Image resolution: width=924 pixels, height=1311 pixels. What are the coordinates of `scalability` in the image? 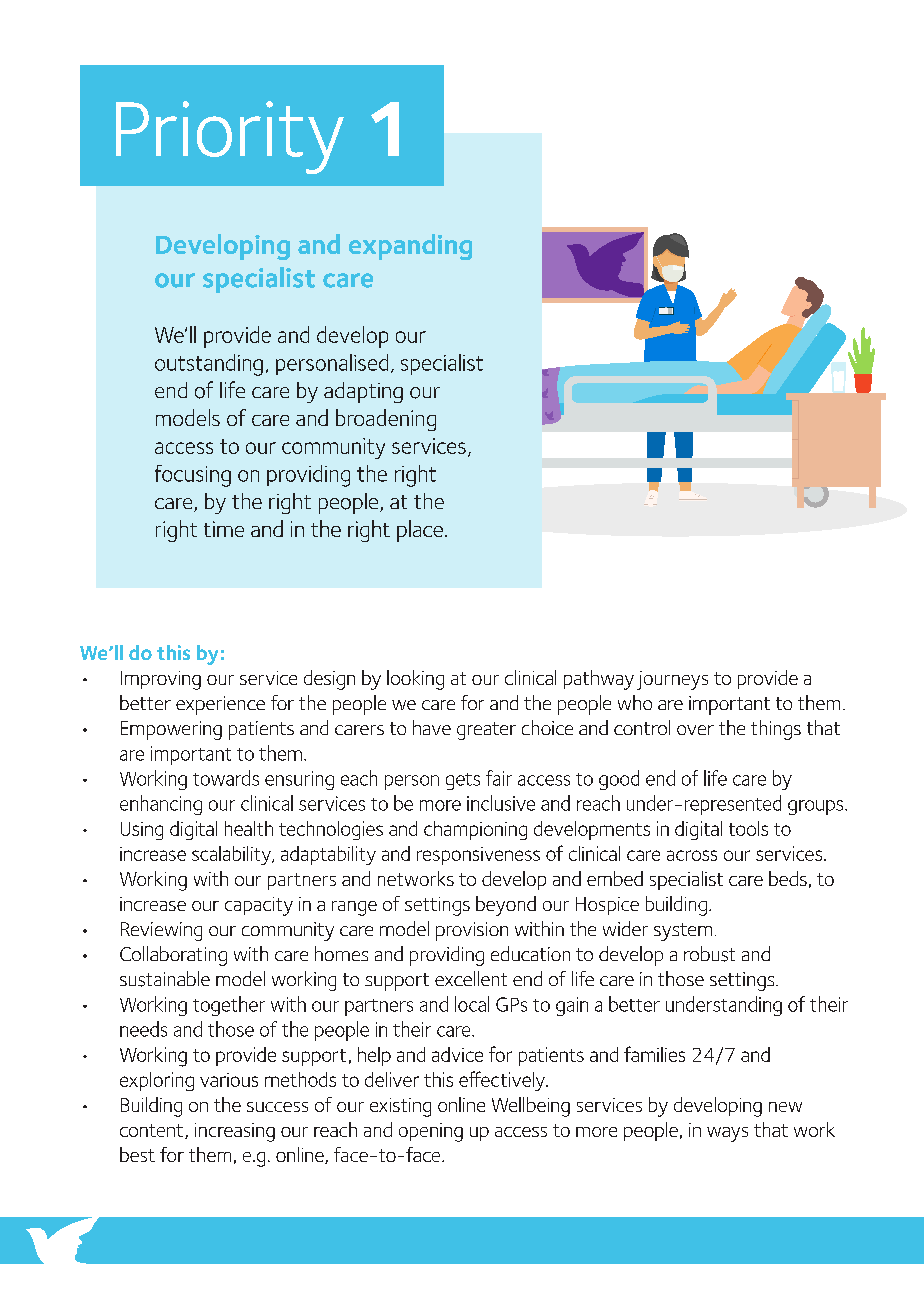 It's located at (232, 855).
